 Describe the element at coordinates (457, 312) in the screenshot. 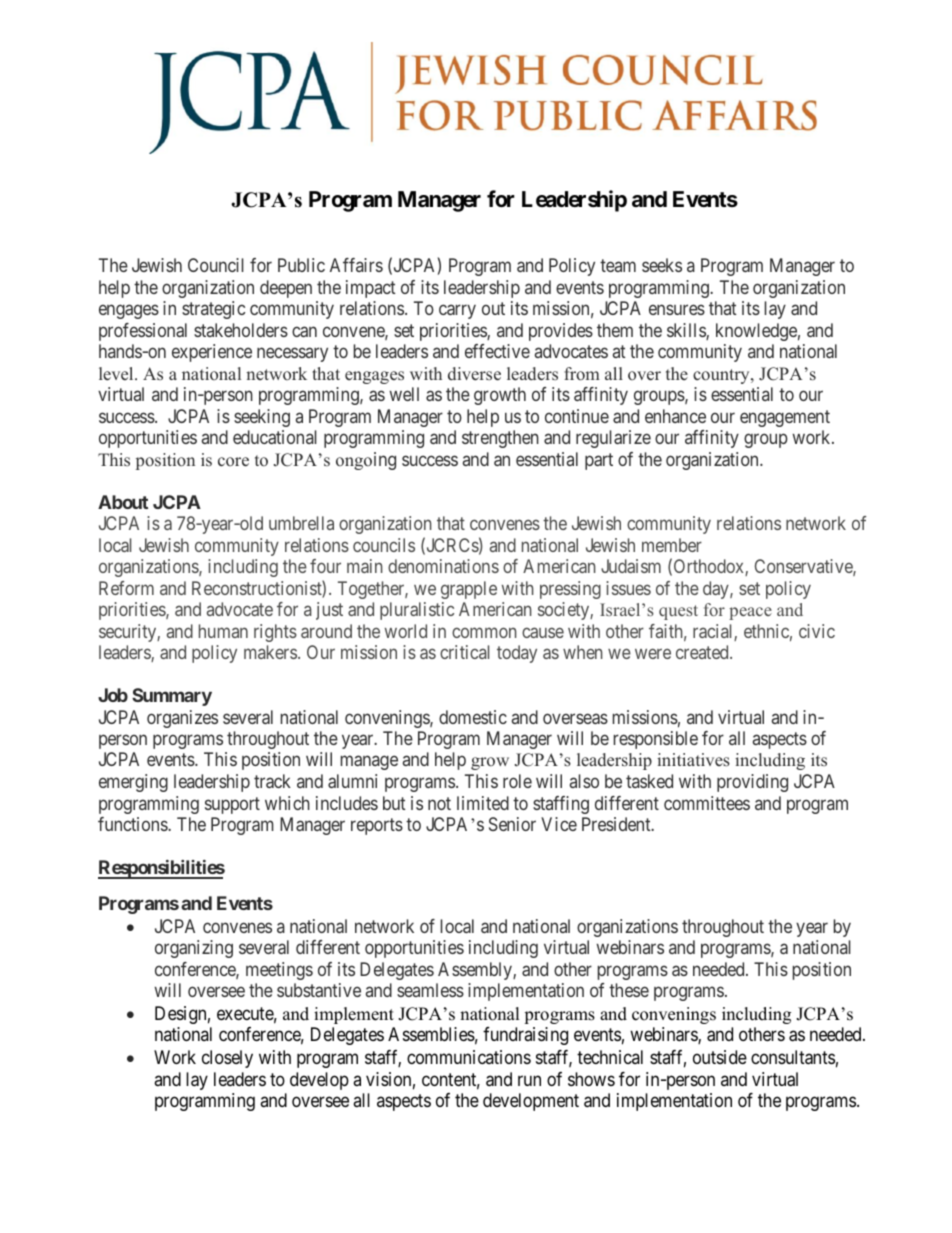

I see `carry` at that location.
